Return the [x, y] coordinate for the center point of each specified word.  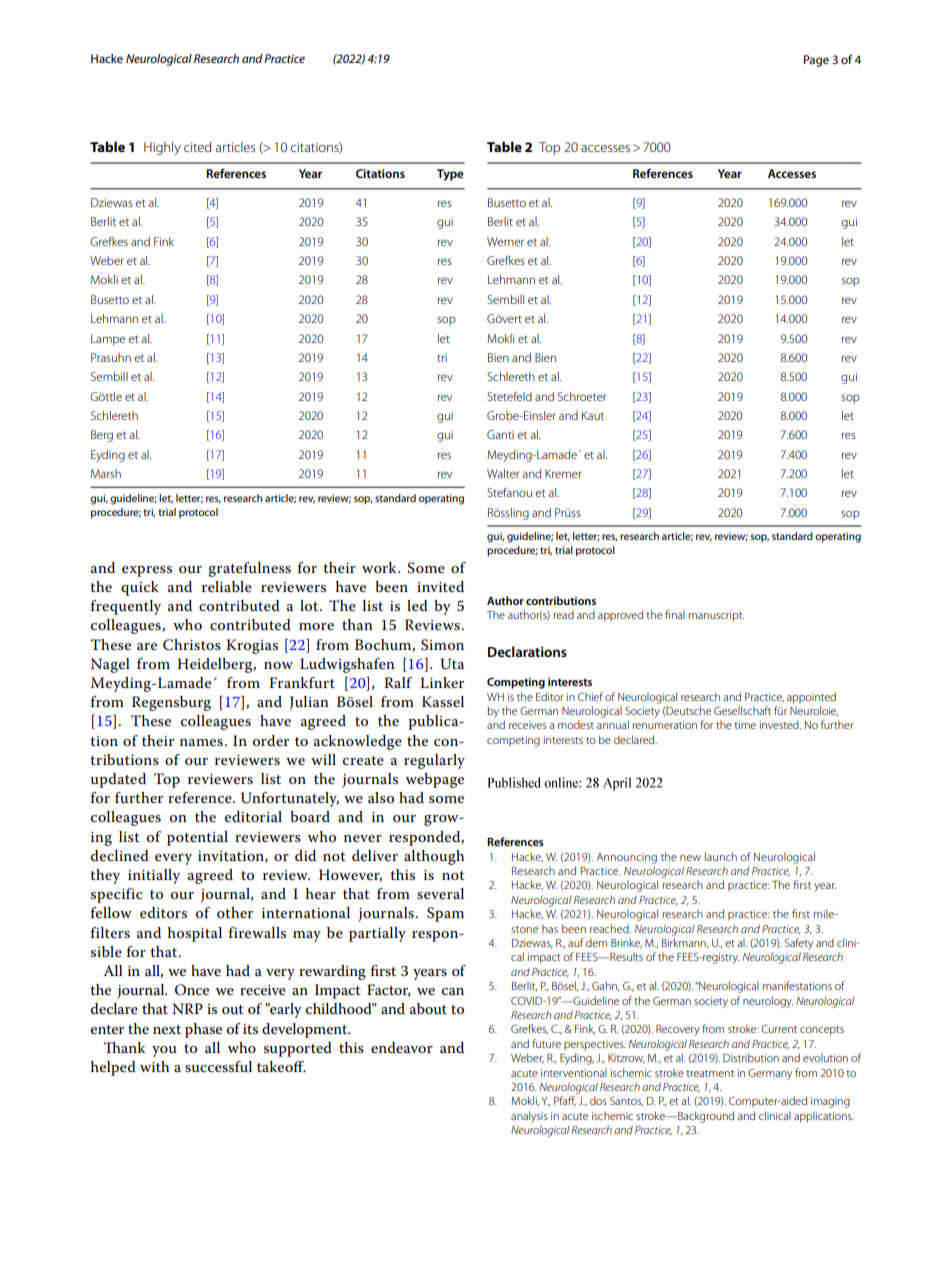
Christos [192, 645]
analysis [529, 1117]
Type [450, 175]
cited [197, 147]
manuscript [716, 616]
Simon [442, 645]
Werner [505, 241]
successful [218, 1066]
